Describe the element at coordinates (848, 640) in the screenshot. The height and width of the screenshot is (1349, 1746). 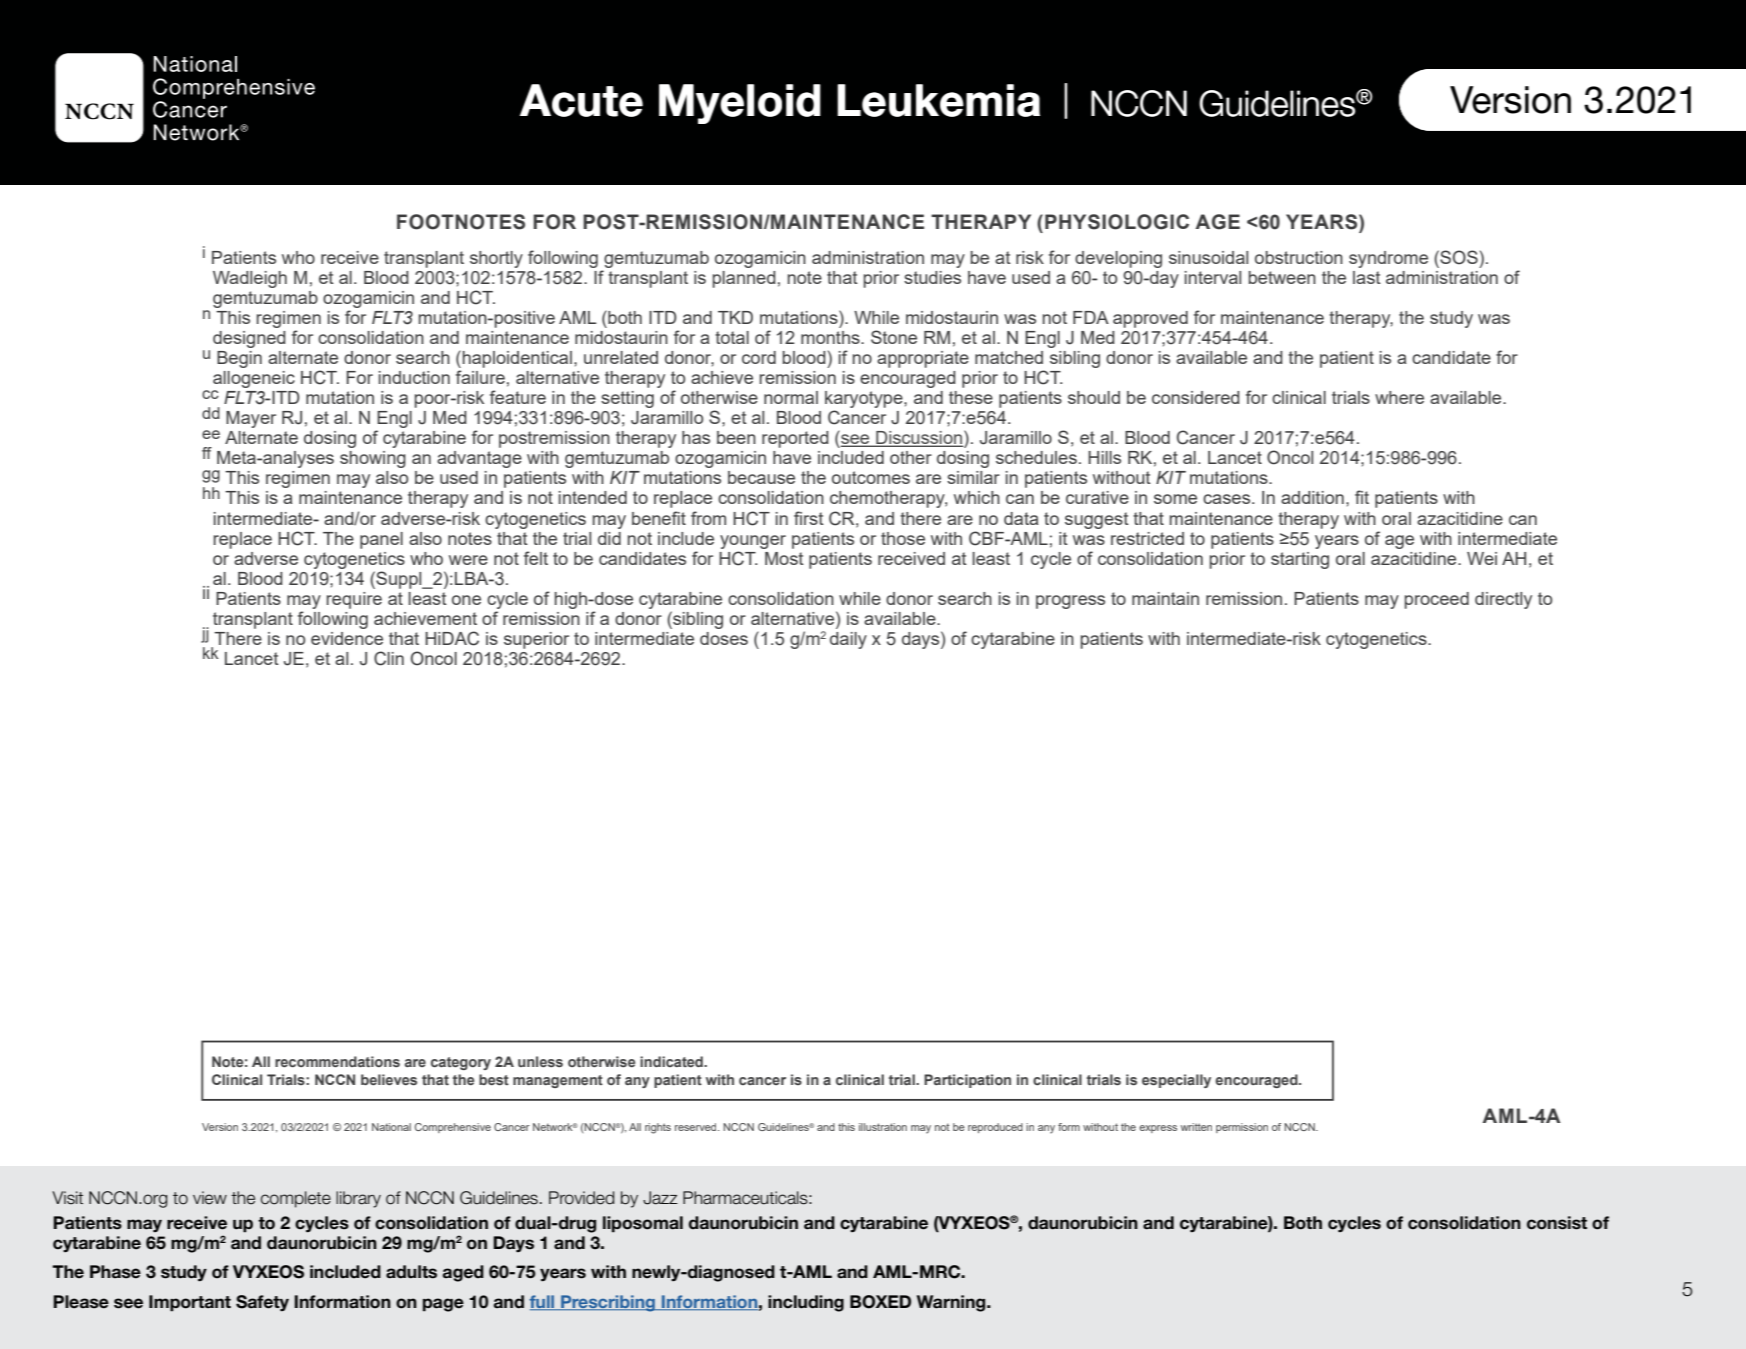
I see `daily` at that location.
